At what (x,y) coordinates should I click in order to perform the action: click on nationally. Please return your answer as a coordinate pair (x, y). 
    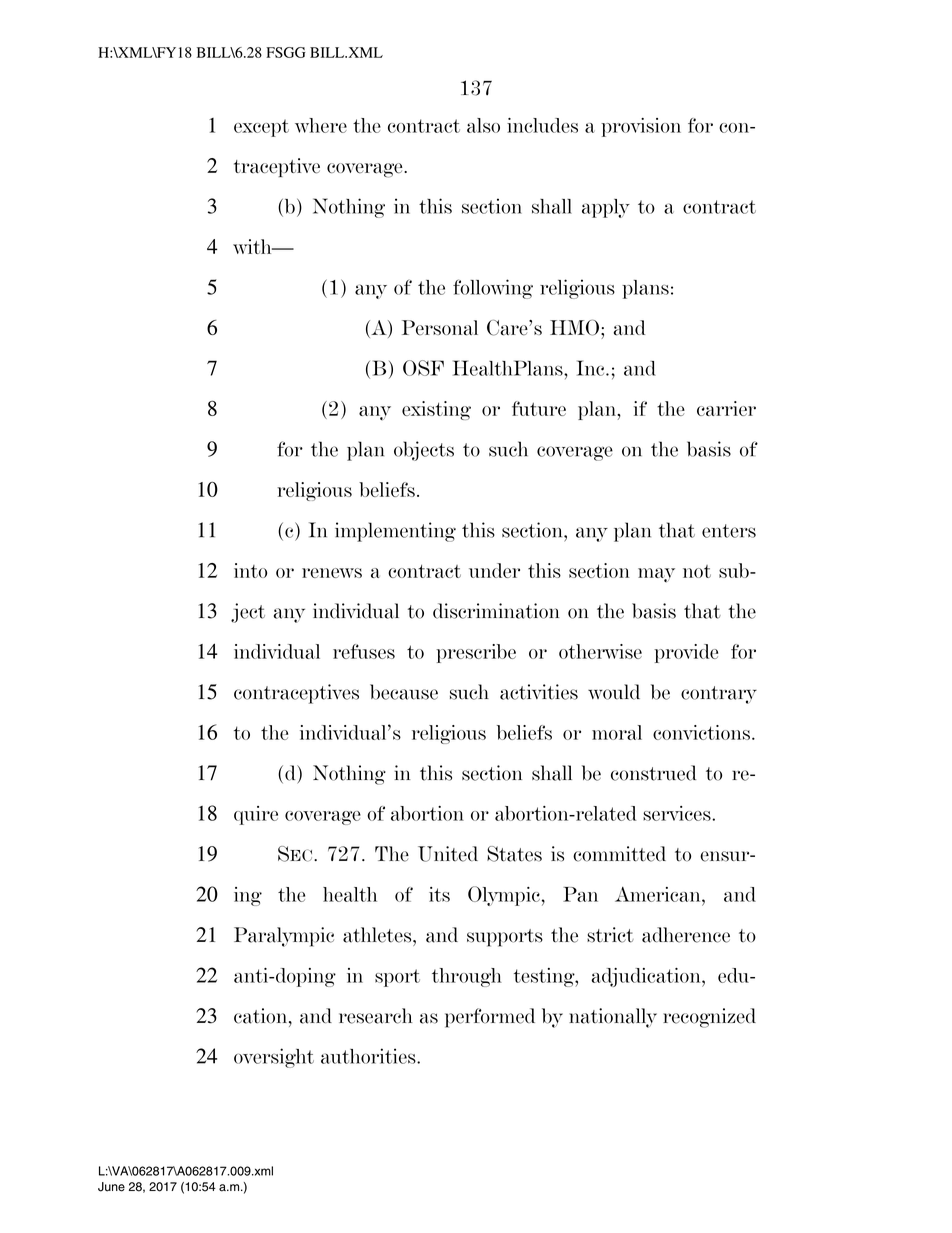
    Looking at the image, I should click on (613, 1018).
